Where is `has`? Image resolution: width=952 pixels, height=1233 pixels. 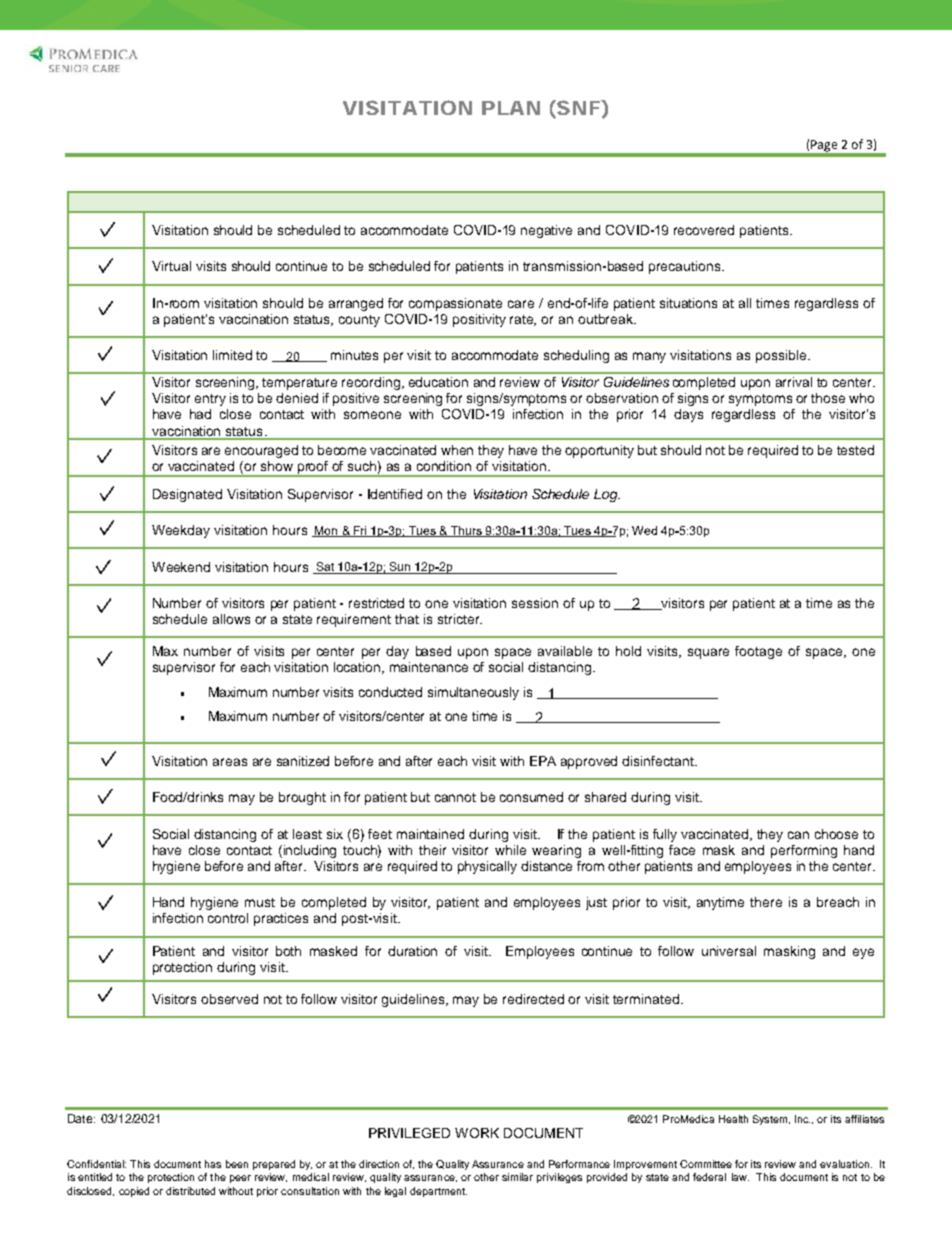
has is located at coordinates (213, 1164).
